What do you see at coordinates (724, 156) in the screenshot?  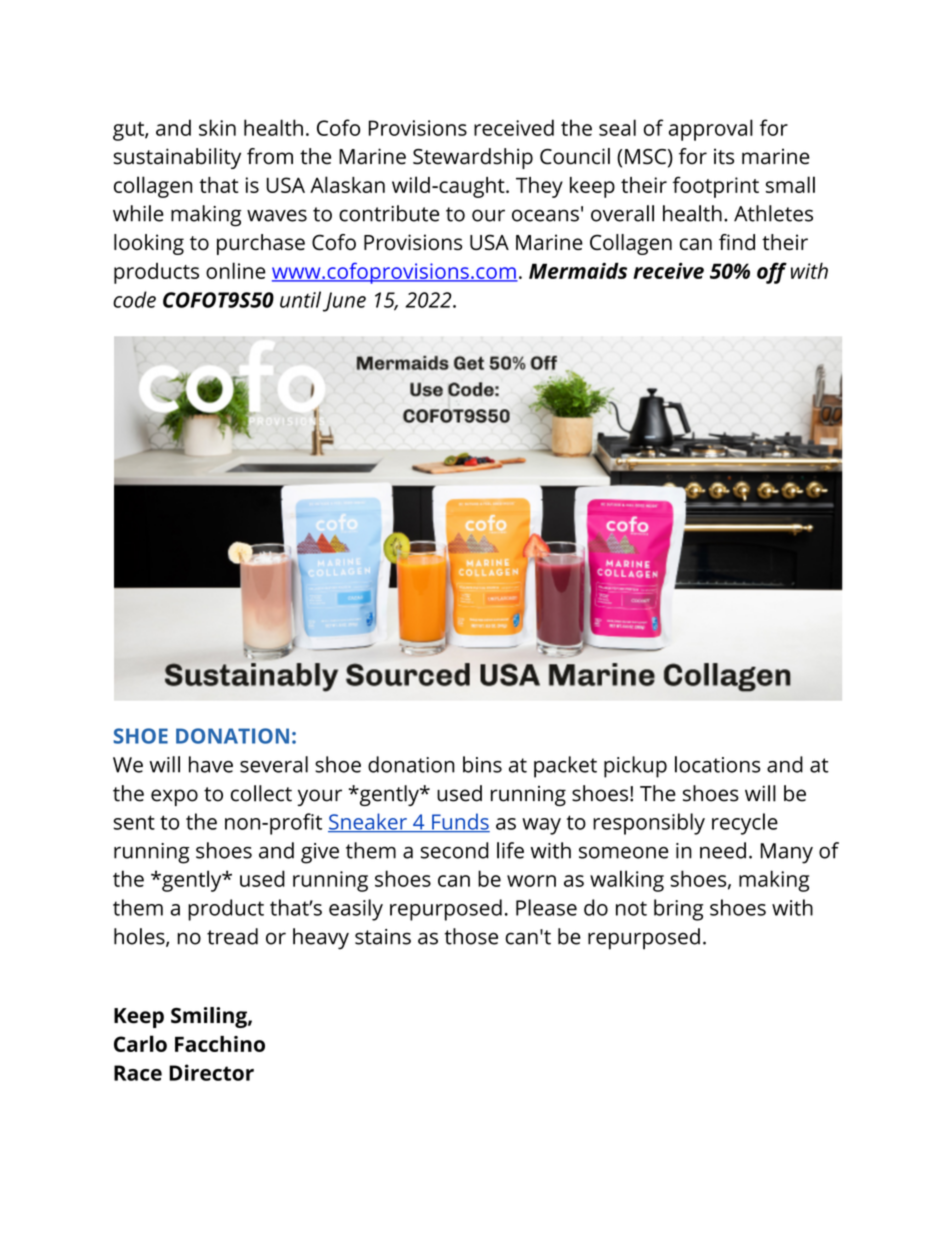 I see `its` at bounding box center [724, 156].
